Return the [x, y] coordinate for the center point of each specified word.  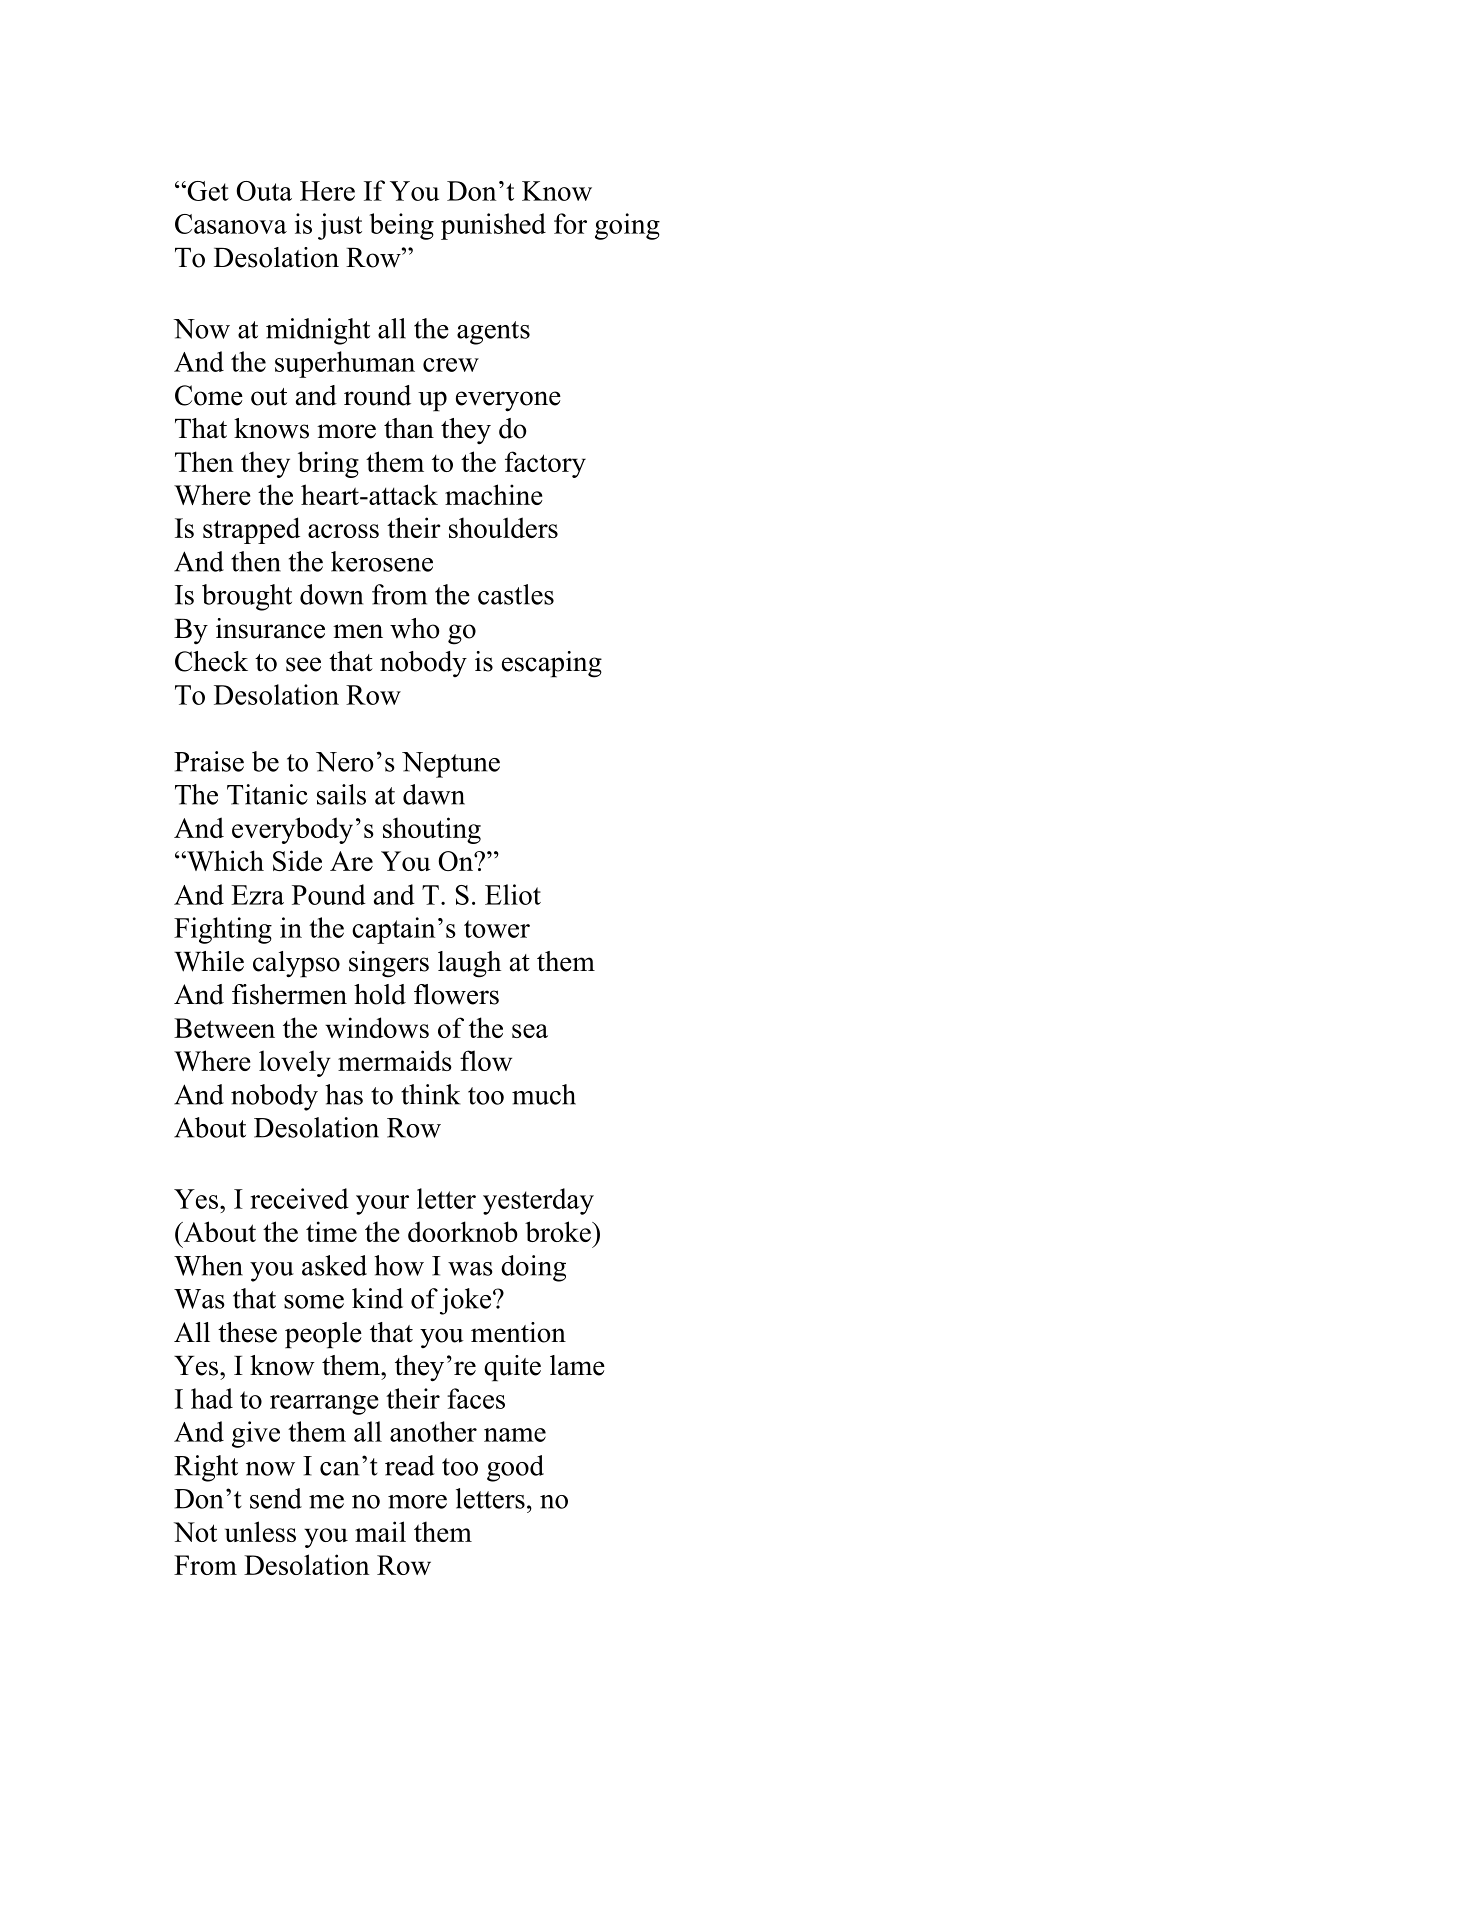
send [276, 1498]
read [409, 1465]
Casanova [231, 224]
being [401, 226]
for [570, 223]
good [515, 1468]
